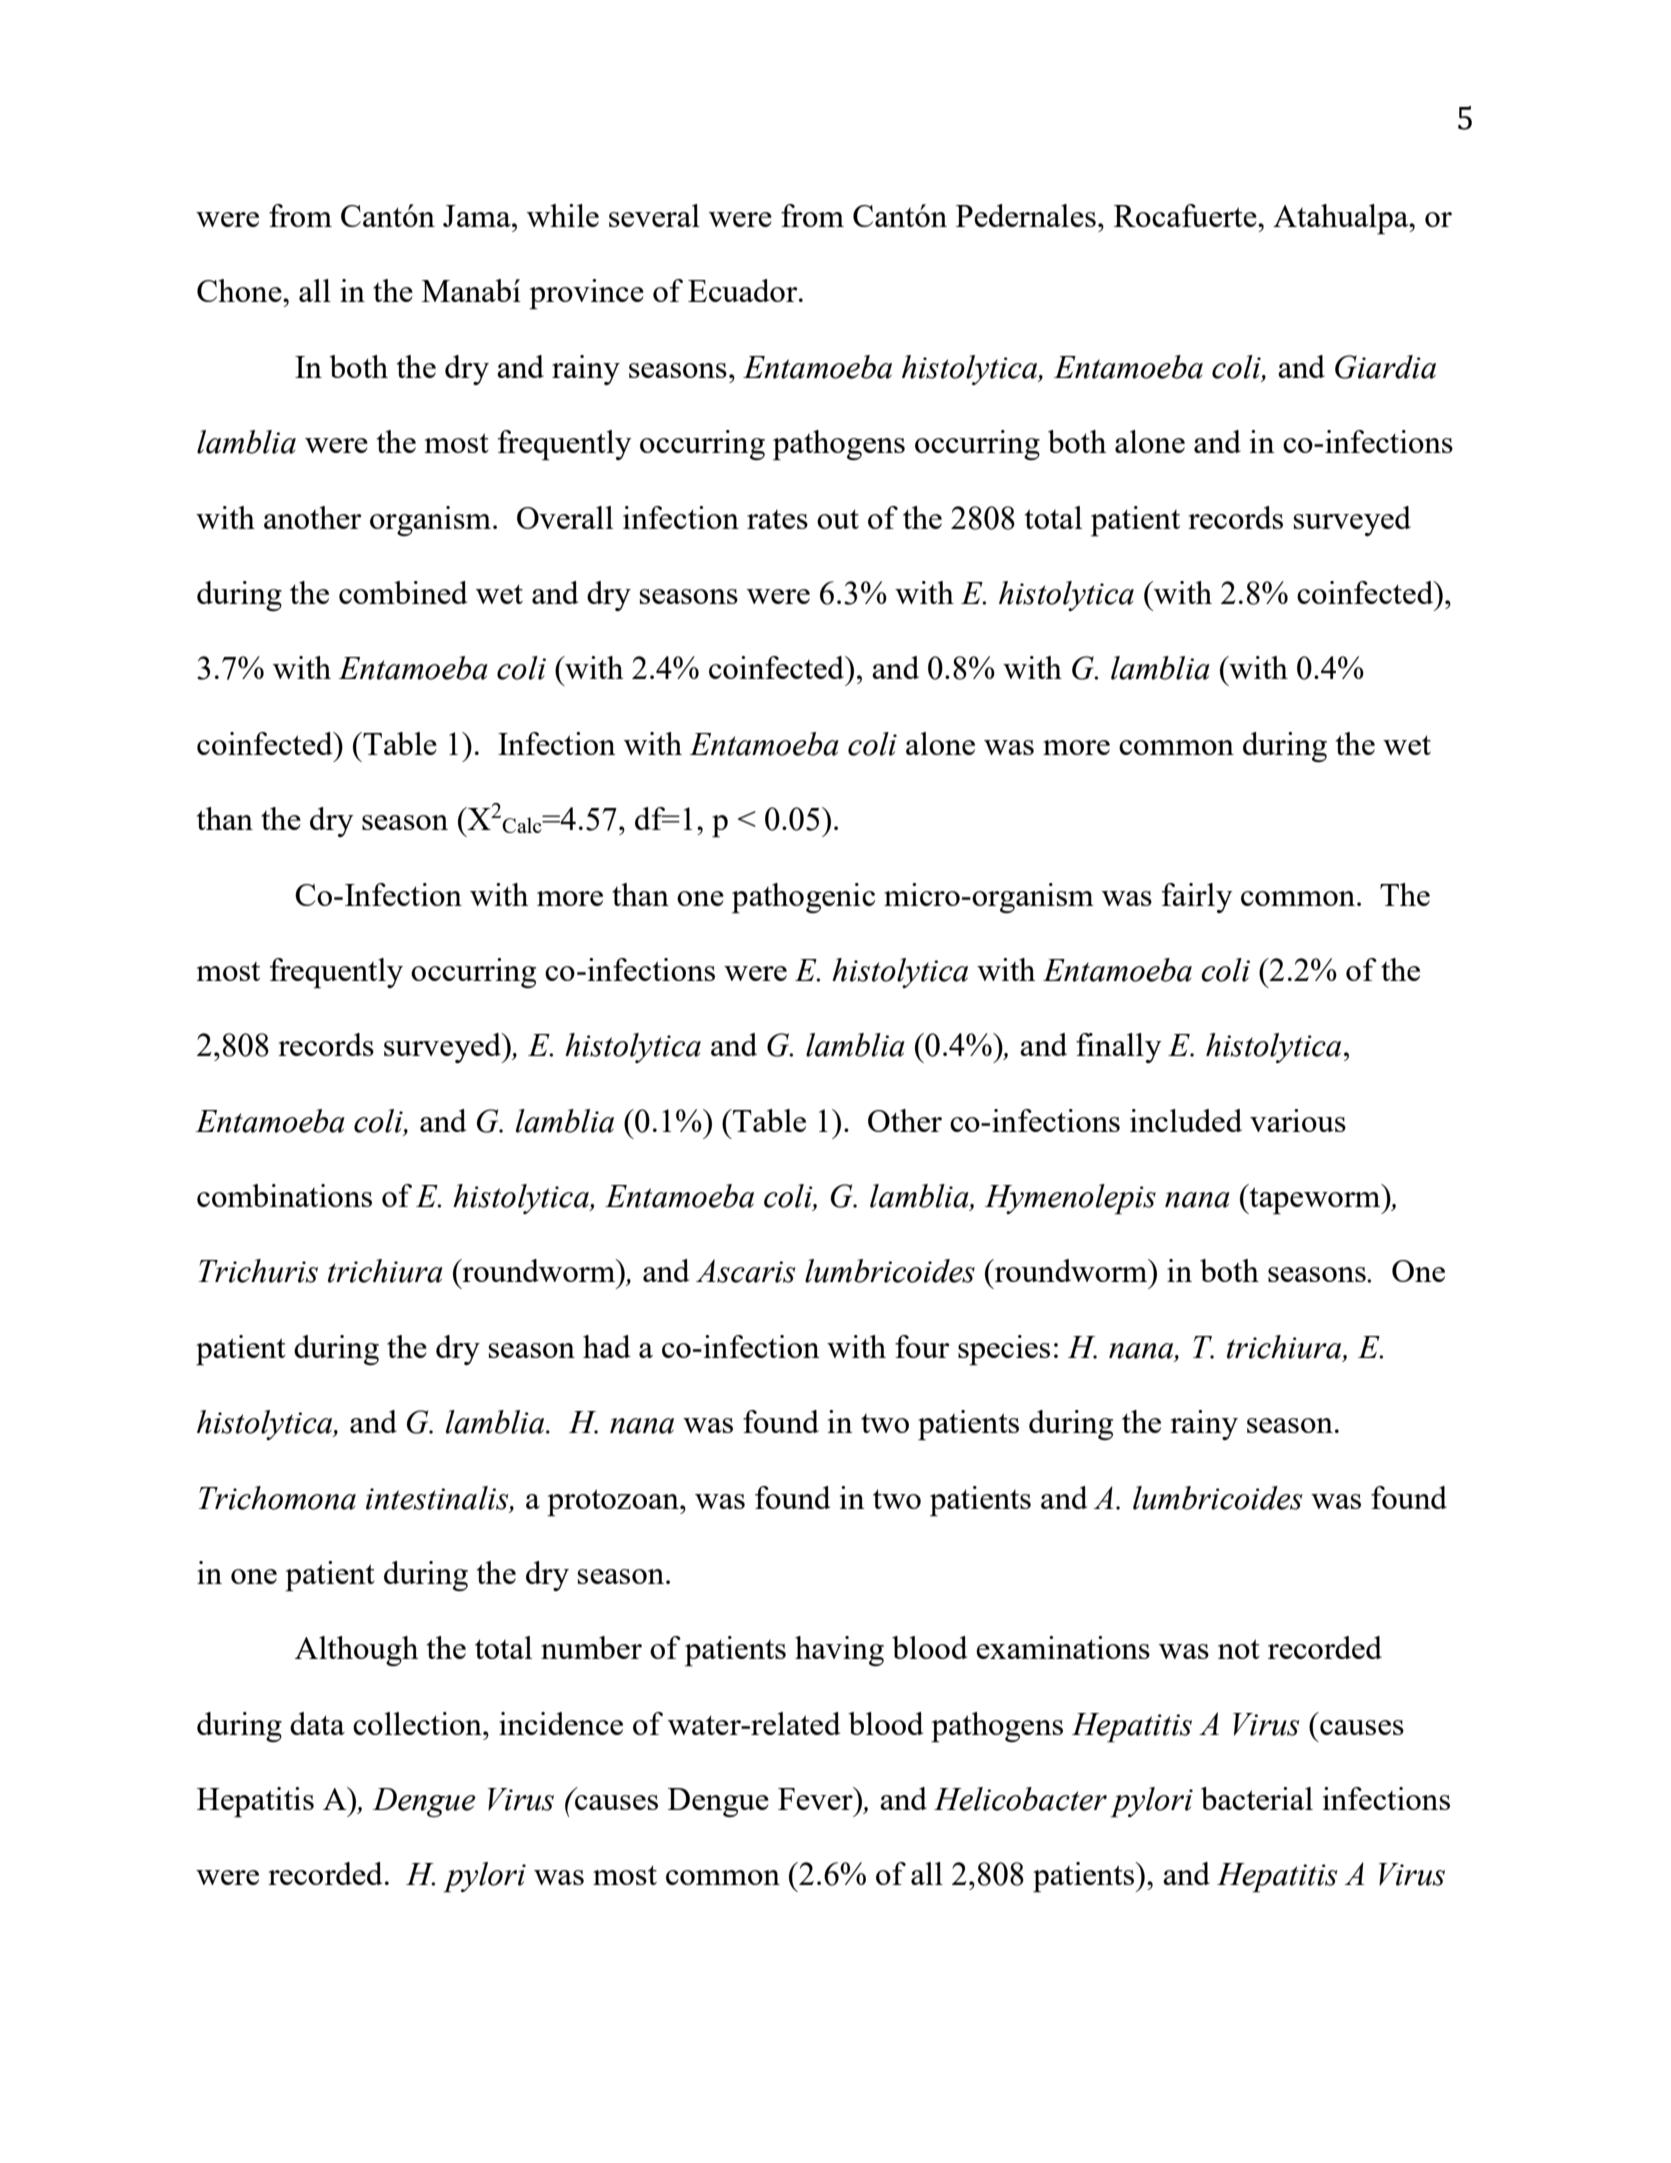  I want to click on pathogenic, so click(803, 898).
